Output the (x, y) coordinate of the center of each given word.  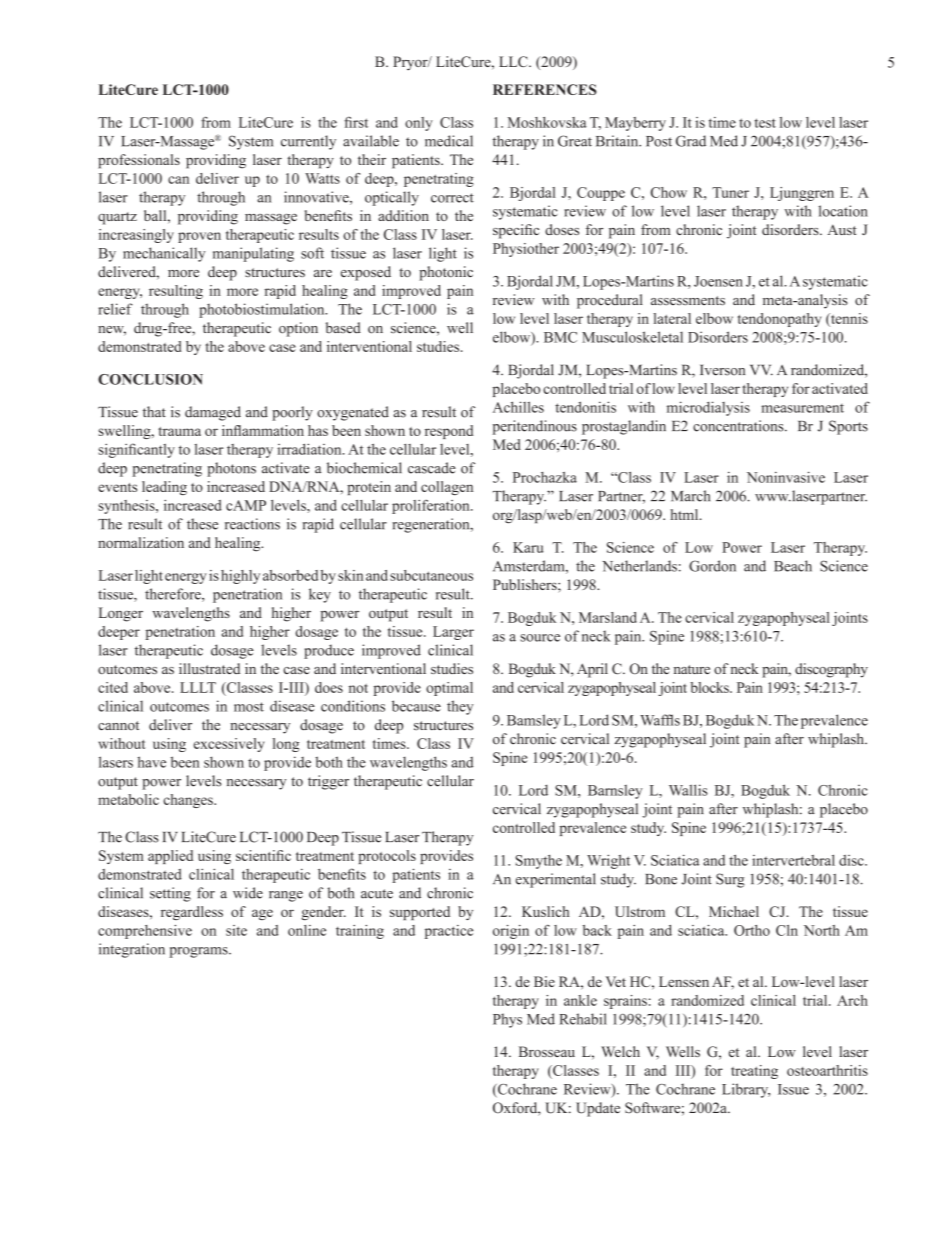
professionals (139, 161)
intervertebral (793, 860)
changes (189, 801)
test (765, 123)
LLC (514, 61)
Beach (793, 566)
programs (199, 952)
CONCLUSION (150, 379)
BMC (560, 337)
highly (240, 577)
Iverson (722, 370)
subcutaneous (431, 575)
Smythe (538, 862)
